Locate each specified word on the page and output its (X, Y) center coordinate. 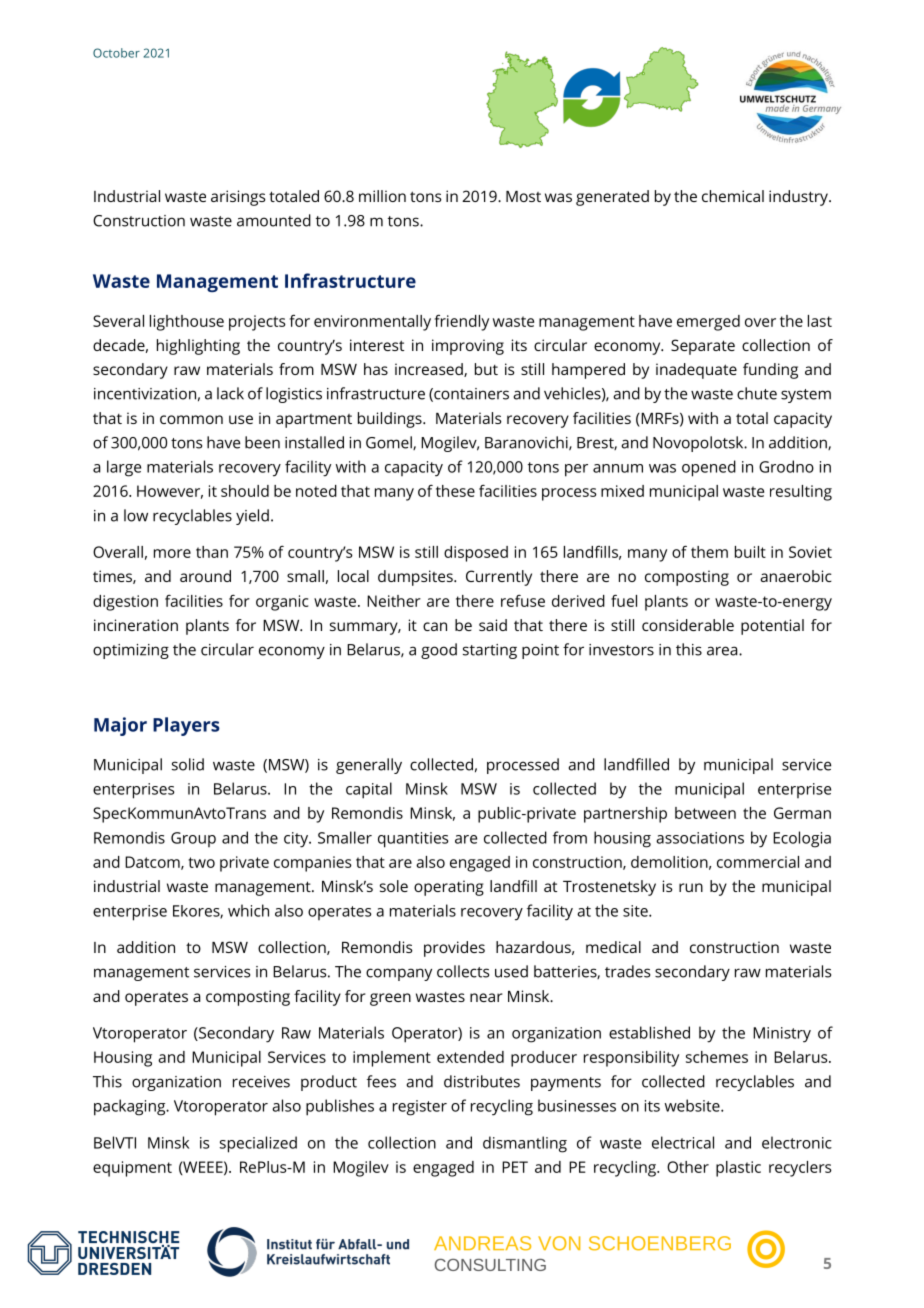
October (116, 53)
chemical (733, 196)
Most (523, 196)
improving (468, 347)
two (202, 862)
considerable (688, 625)
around (205, 576)
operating (449, 888)
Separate (703, 347)
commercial (758, 862)
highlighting (198, 347)
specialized (258, 1144)
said (493, 625)
